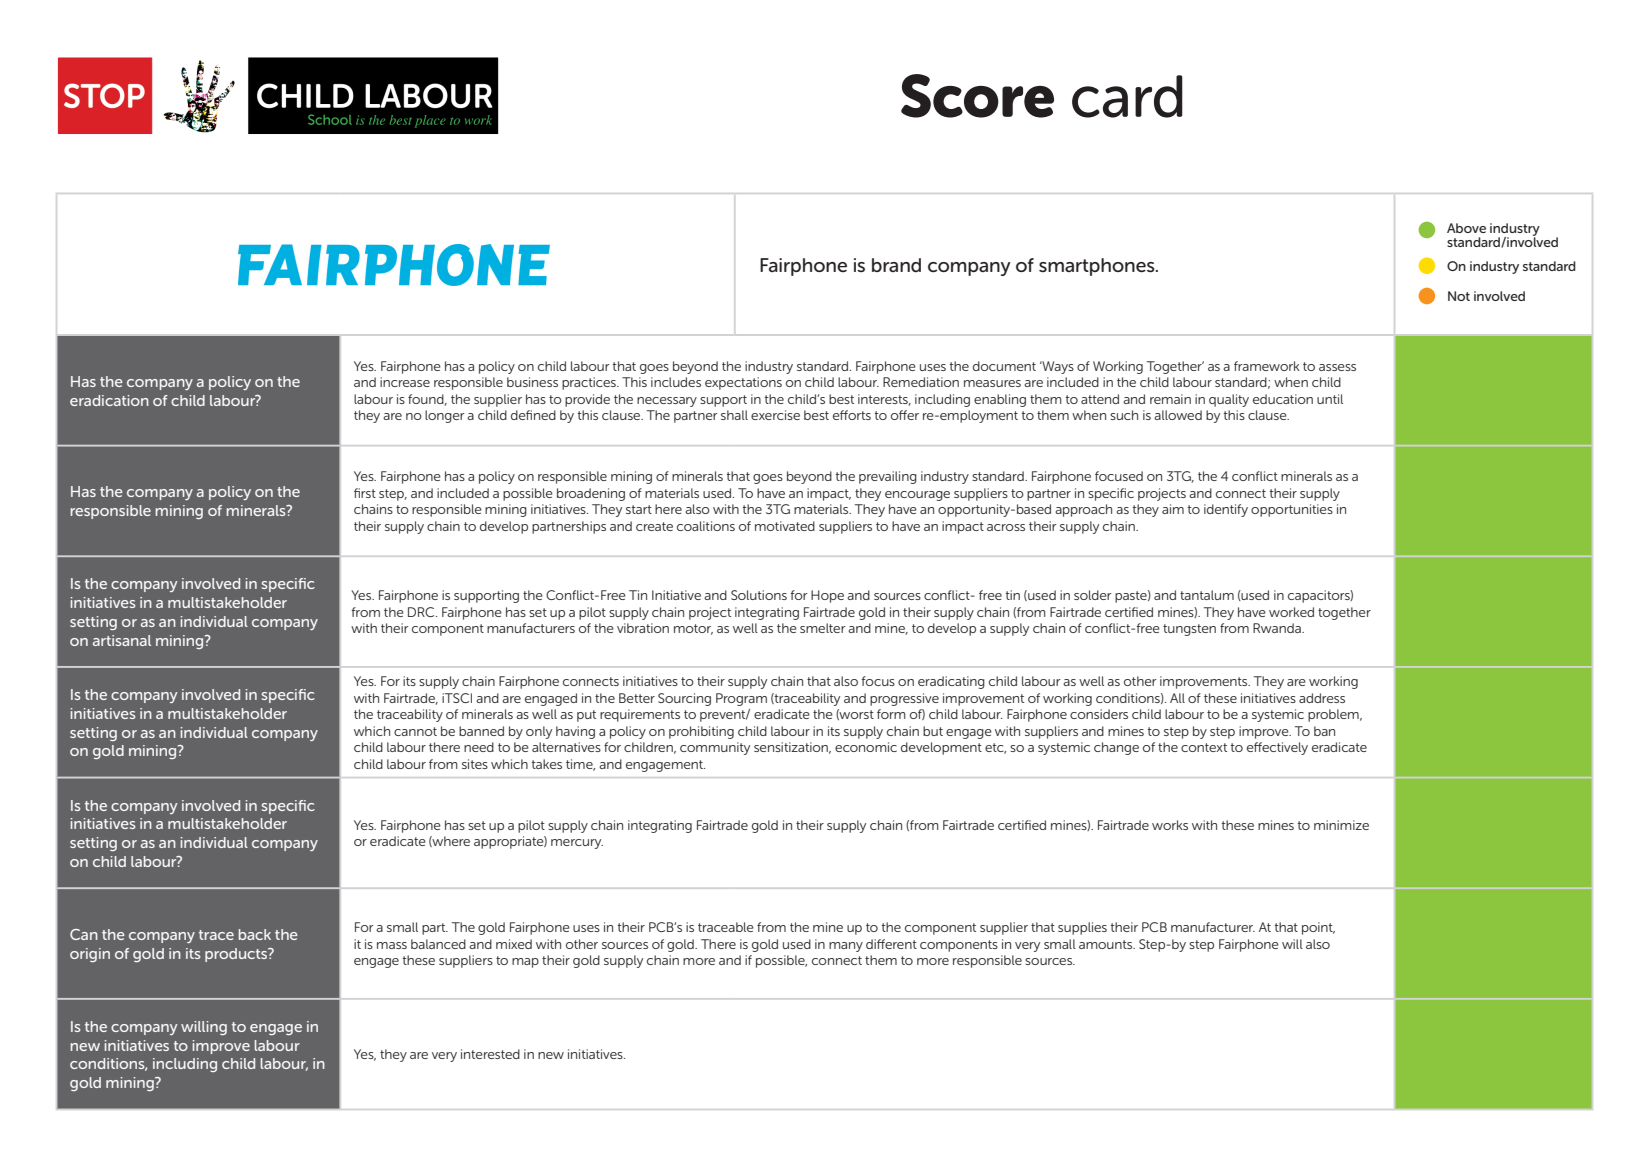  What do you see at coordinates (1466, 228) in the screenshot?
I see `Above` at bounding box center [1466, 228].
